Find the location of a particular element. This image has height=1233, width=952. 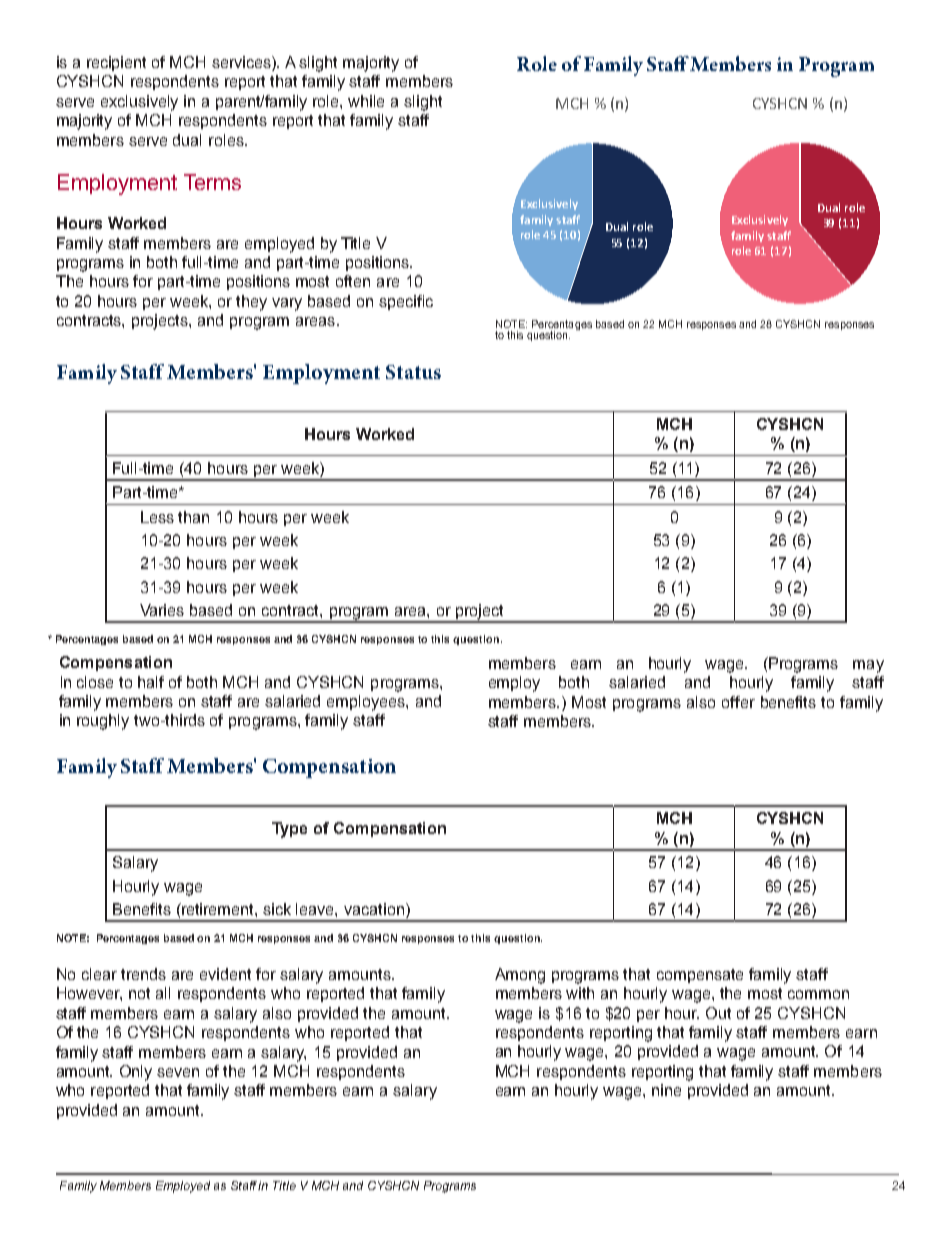

Out is located at coordinates (718, 1013).
